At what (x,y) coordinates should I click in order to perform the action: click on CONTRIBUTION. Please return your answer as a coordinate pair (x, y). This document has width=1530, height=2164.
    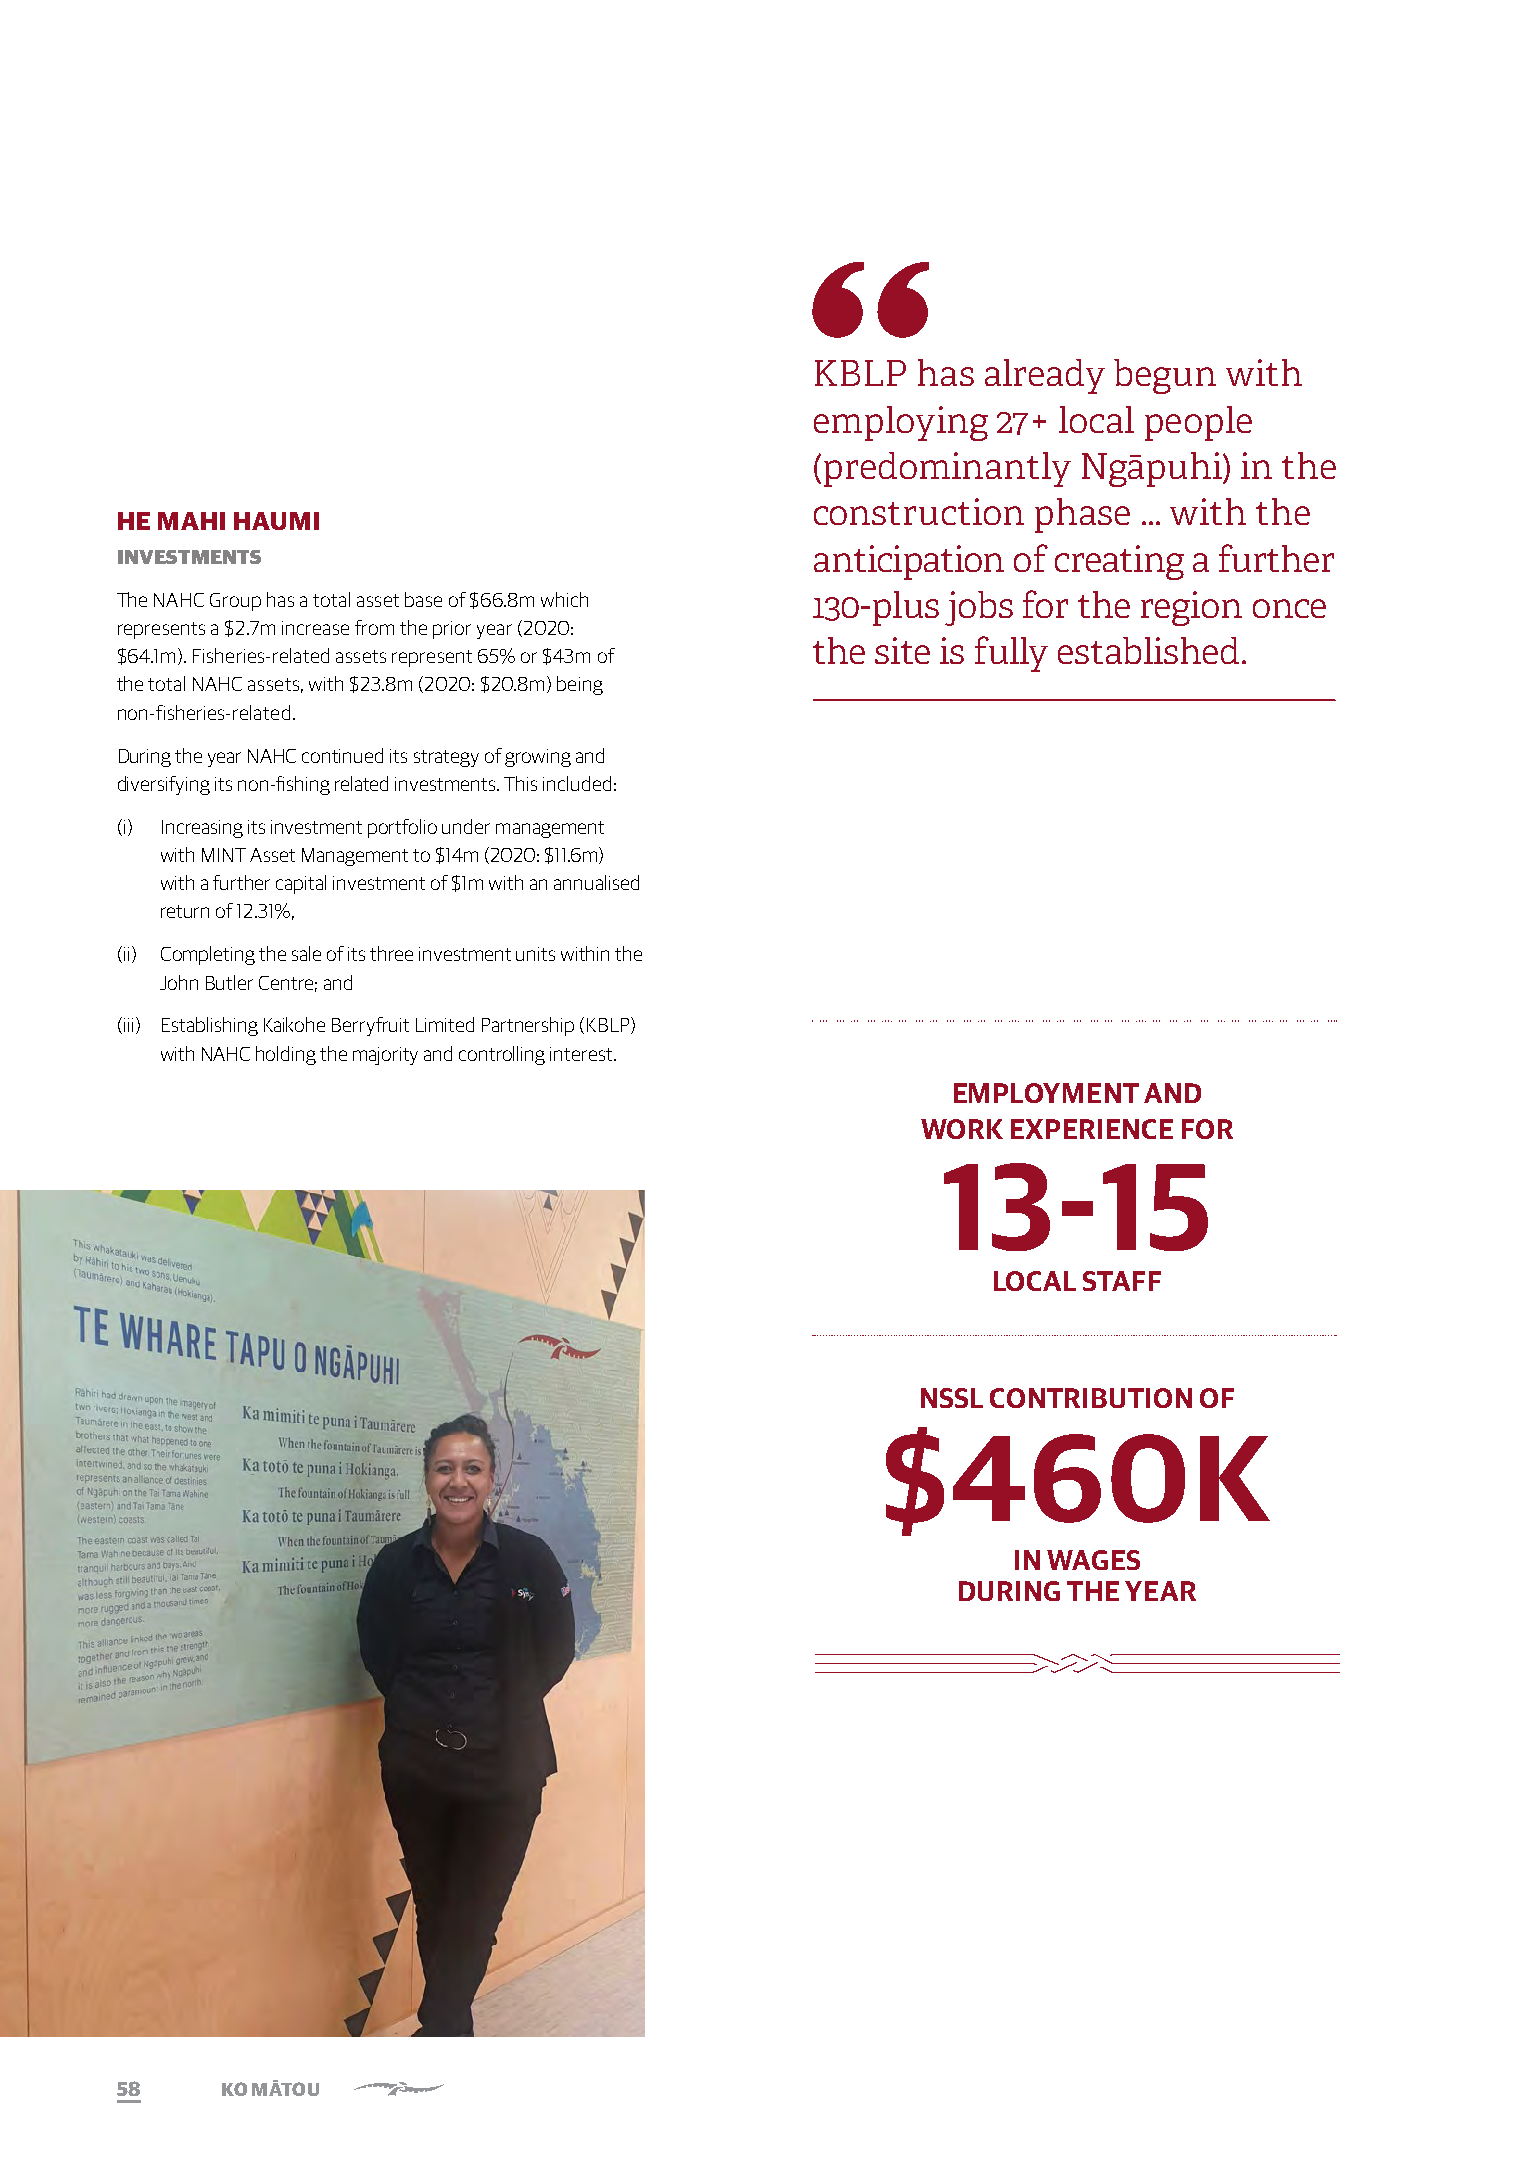
    Looking at the image, I should click on (1091, 1398).
